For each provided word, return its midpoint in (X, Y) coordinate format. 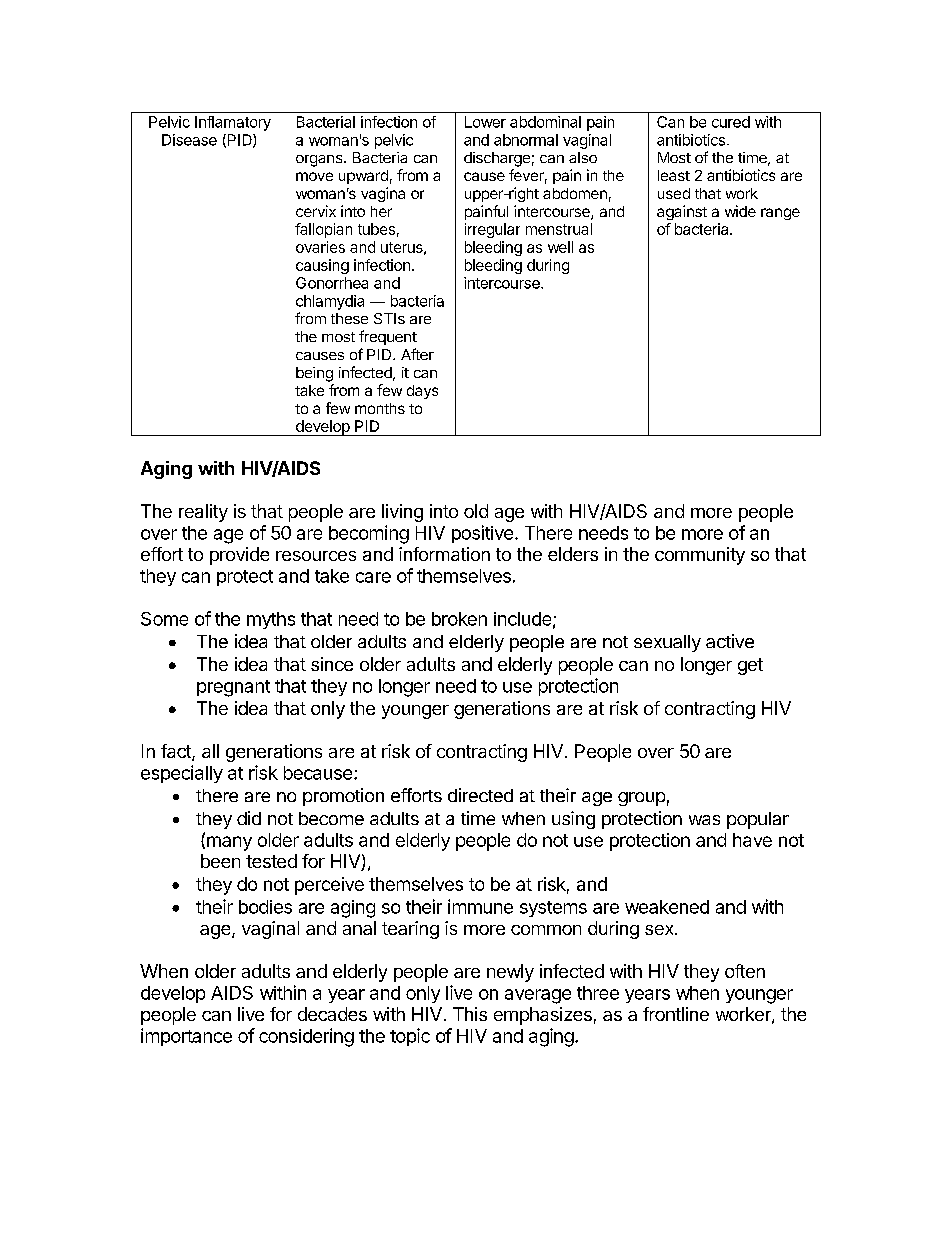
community (700, 556)
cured (731, 122)
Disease (189, 140)
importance (186, 1037)
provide (239, 556)
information (444, 554)
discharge (497, 159)
